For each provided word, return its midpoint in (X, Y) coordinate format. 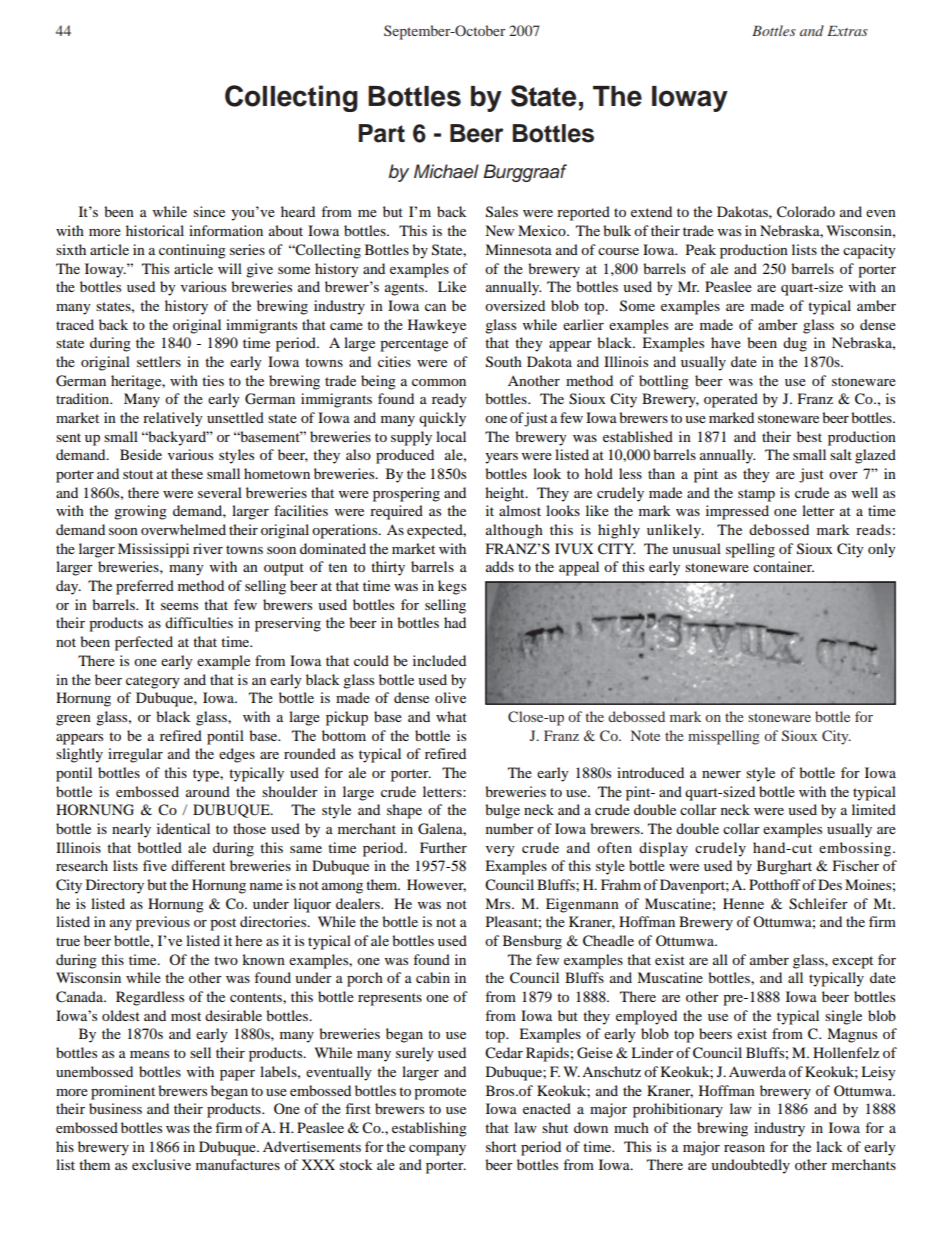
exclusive (161, 1164)
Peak (701, 249)
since (209, 211)
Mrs (499, 903)
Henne (743, 903)
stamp (756, 495)
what (451, 716)
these (187, 473)
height (506, 494)
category (153, 682)
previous (163, 923)
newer (721, 774)
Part (382, 133)
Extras (847, 31)
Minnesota (518, 249)
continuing (192, 251)
